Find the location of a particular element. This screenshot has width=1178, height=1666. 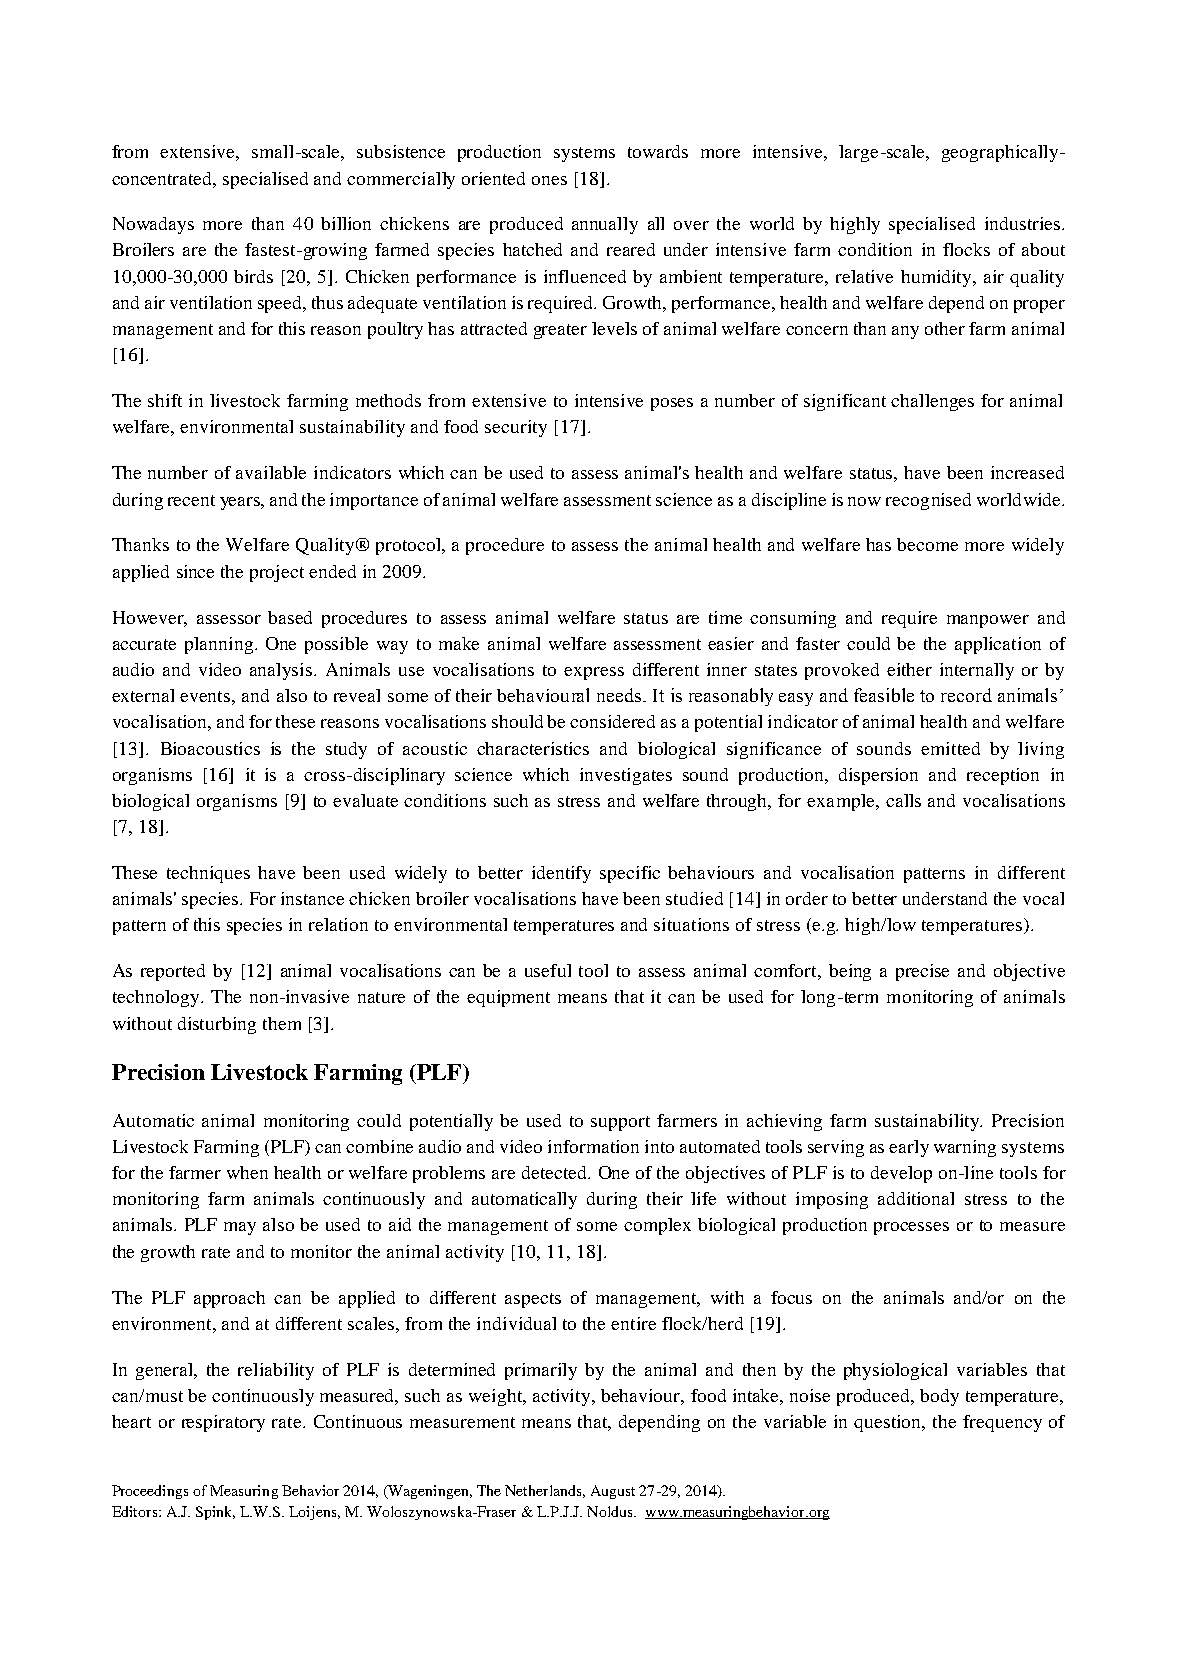

techniques is located at coordinates (208, 874).
